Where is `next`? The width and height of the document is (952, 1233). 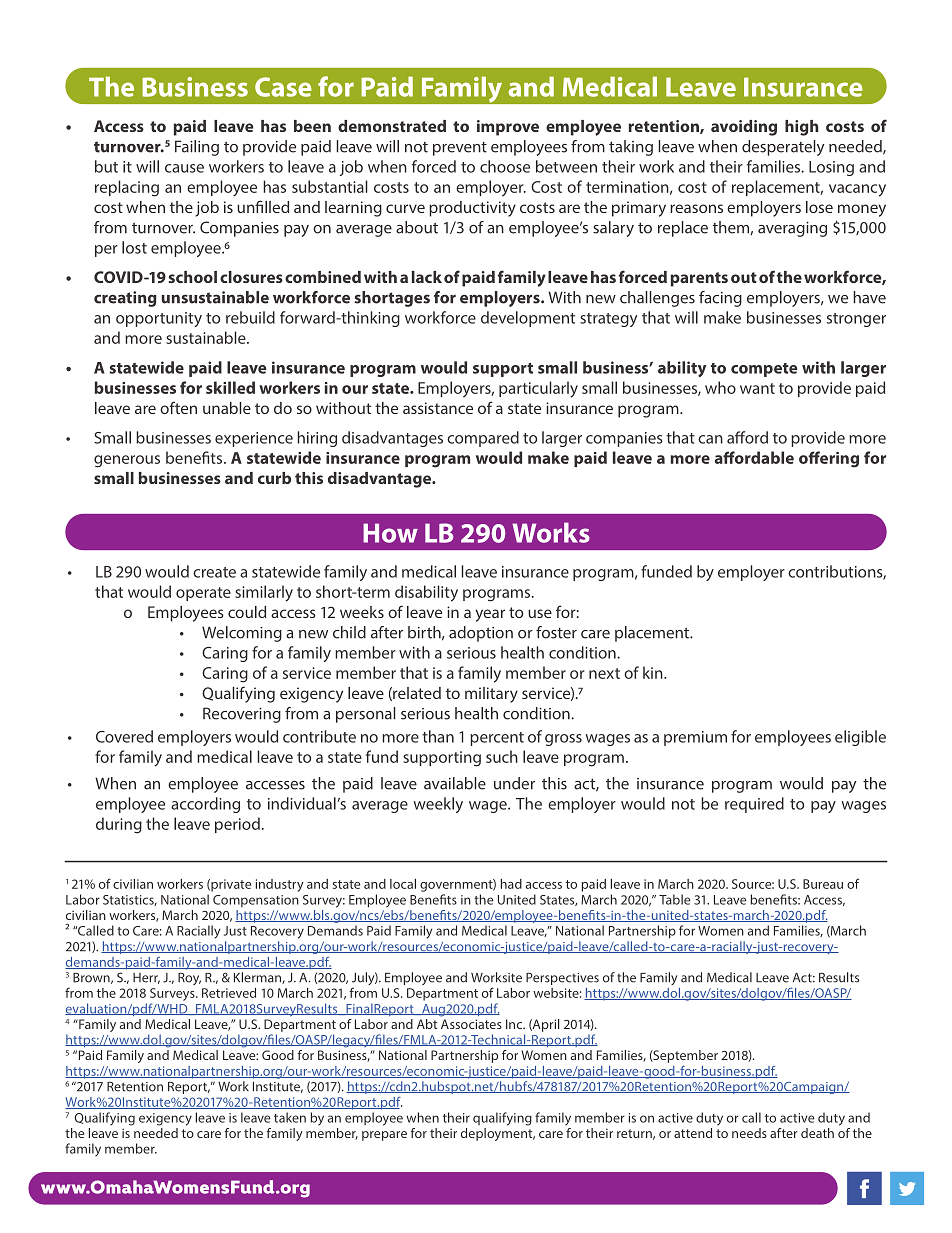 next is located at coordinates (604, 673).
